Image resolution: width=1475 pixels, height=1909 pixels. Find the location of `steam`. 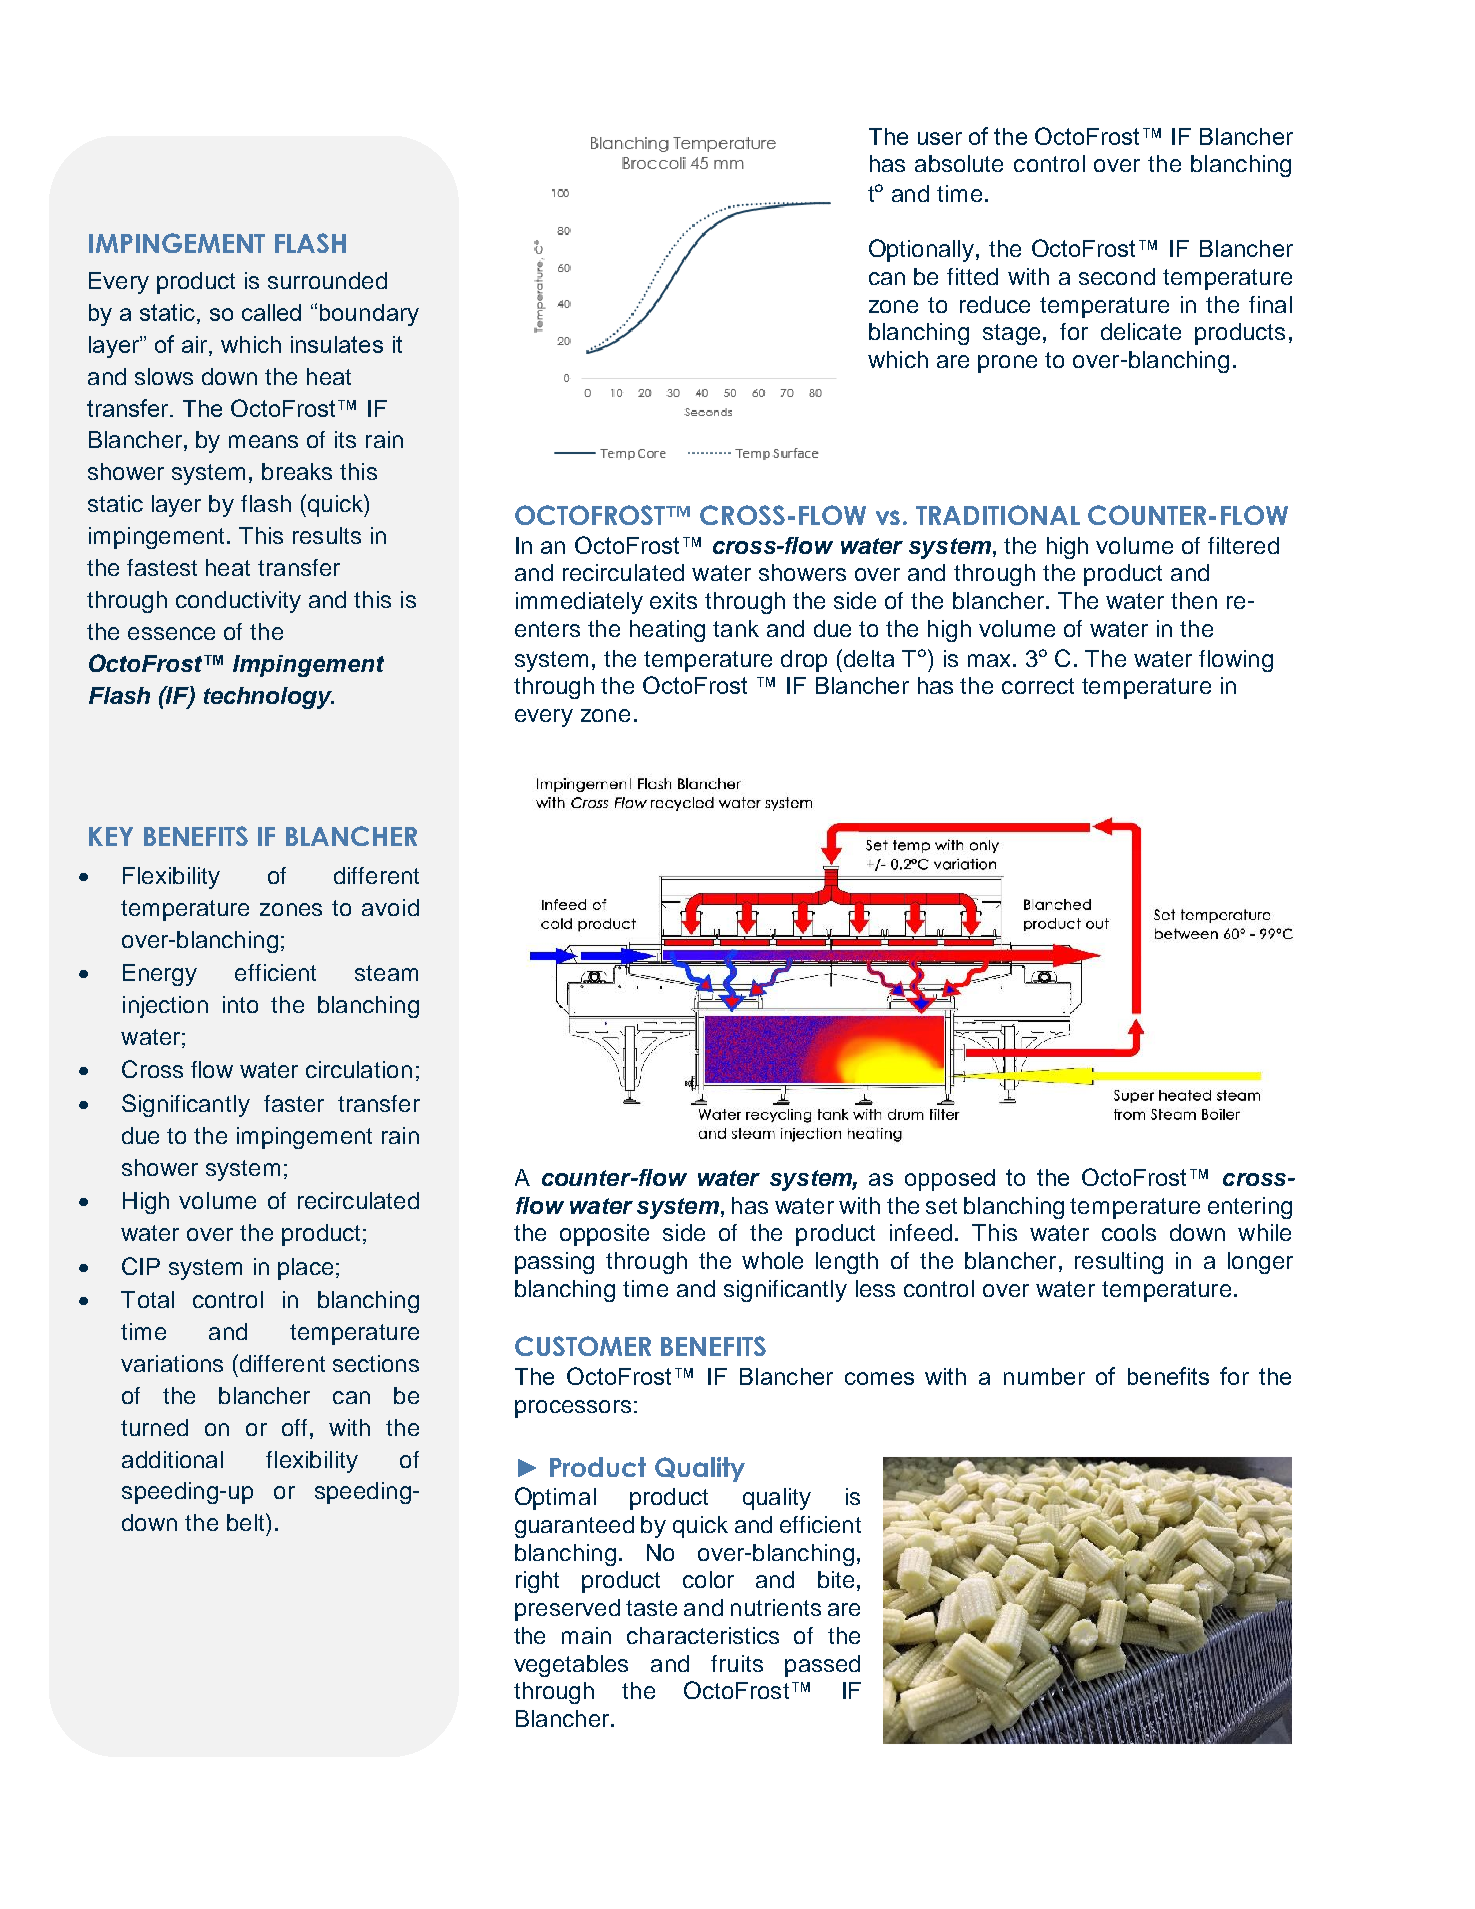

steam is located at coordinates (386, 973).
